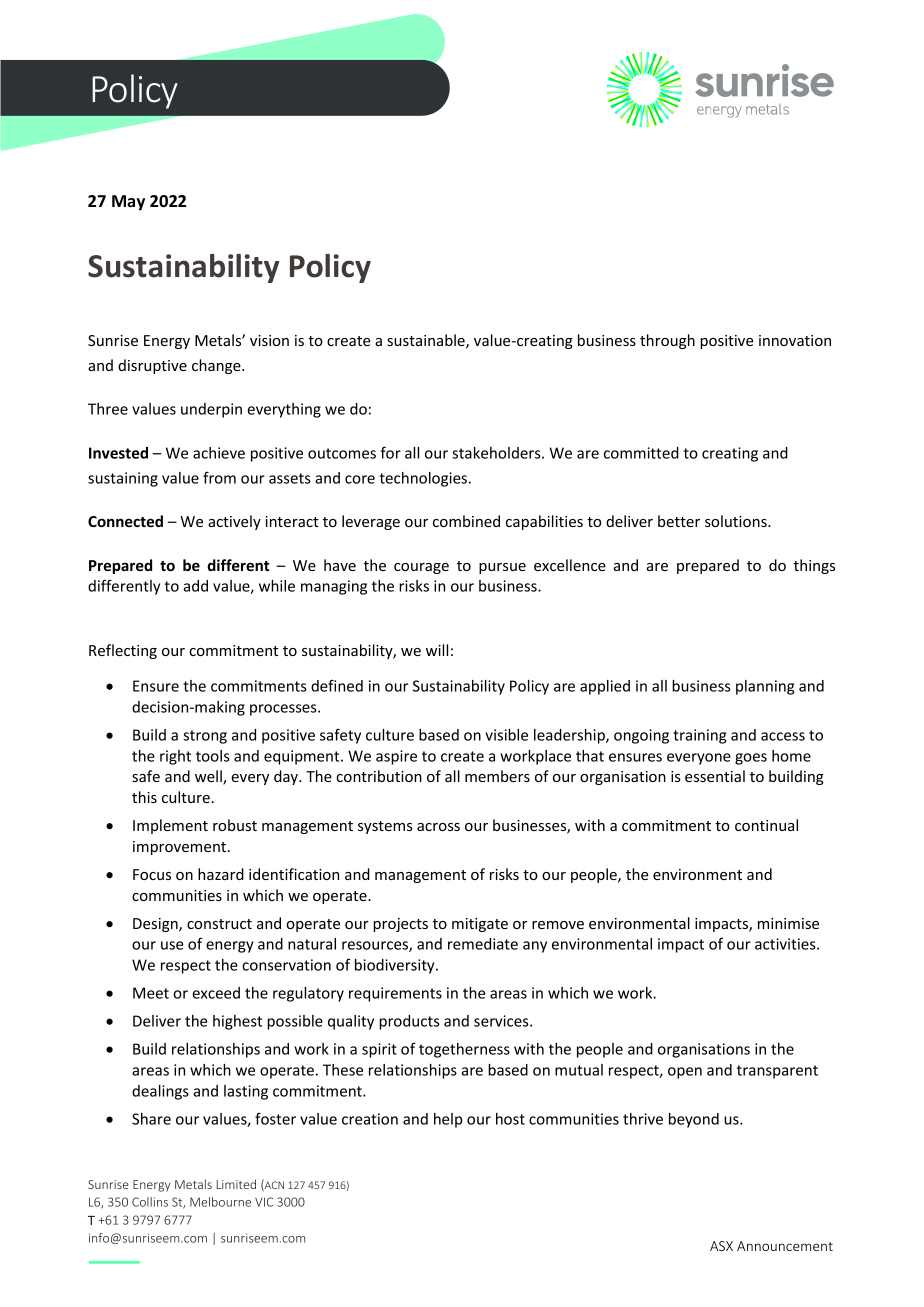 The height and width of the screenshot is (1307, 924). Describe the element at coordinates (737, 521) in the screenshot. I see `solutions` at that location.
